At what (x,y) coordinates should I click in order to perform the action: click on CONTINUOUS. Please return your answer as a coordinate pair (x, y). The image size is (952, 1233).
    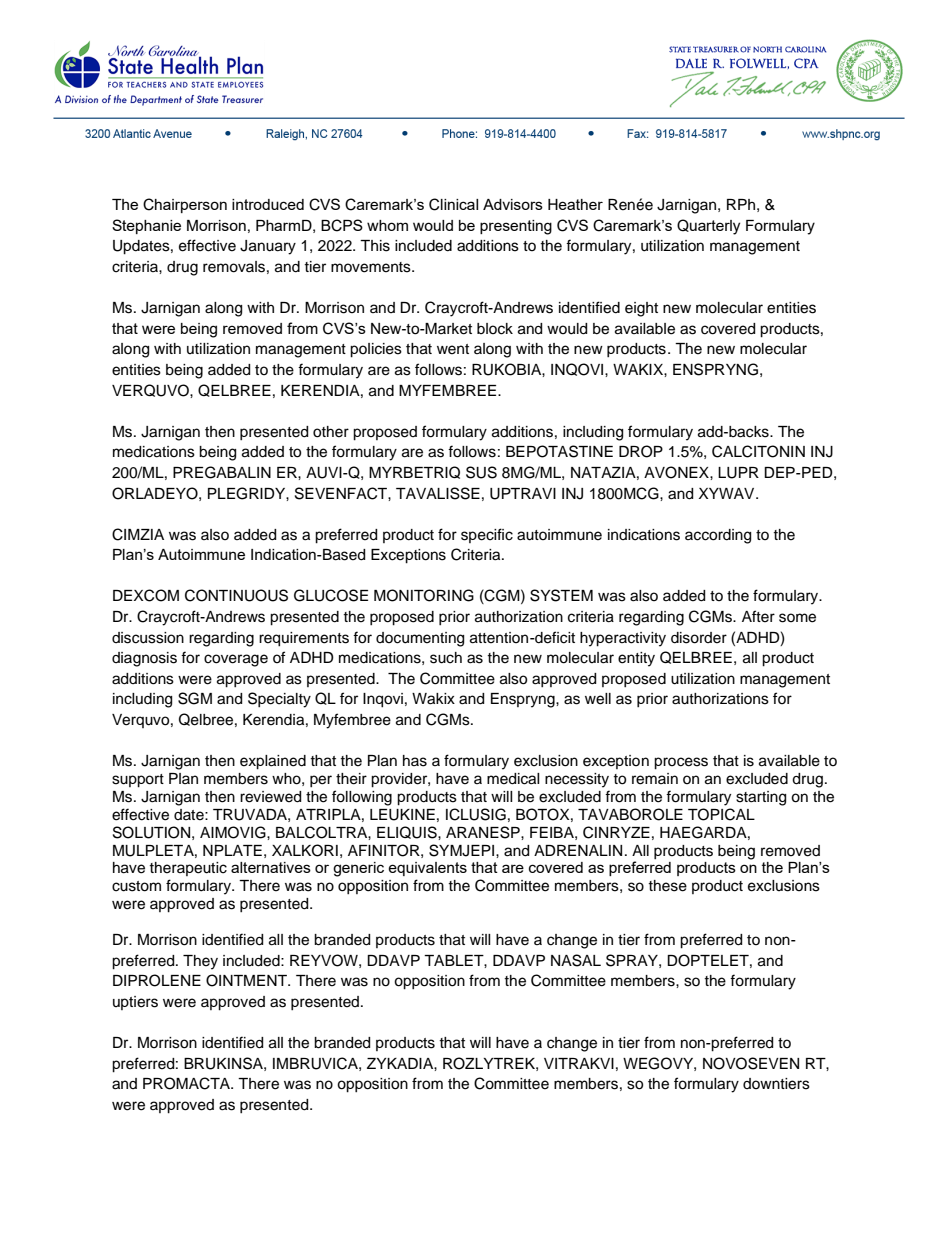
    Looking at the image, I should click on (236, 595).
